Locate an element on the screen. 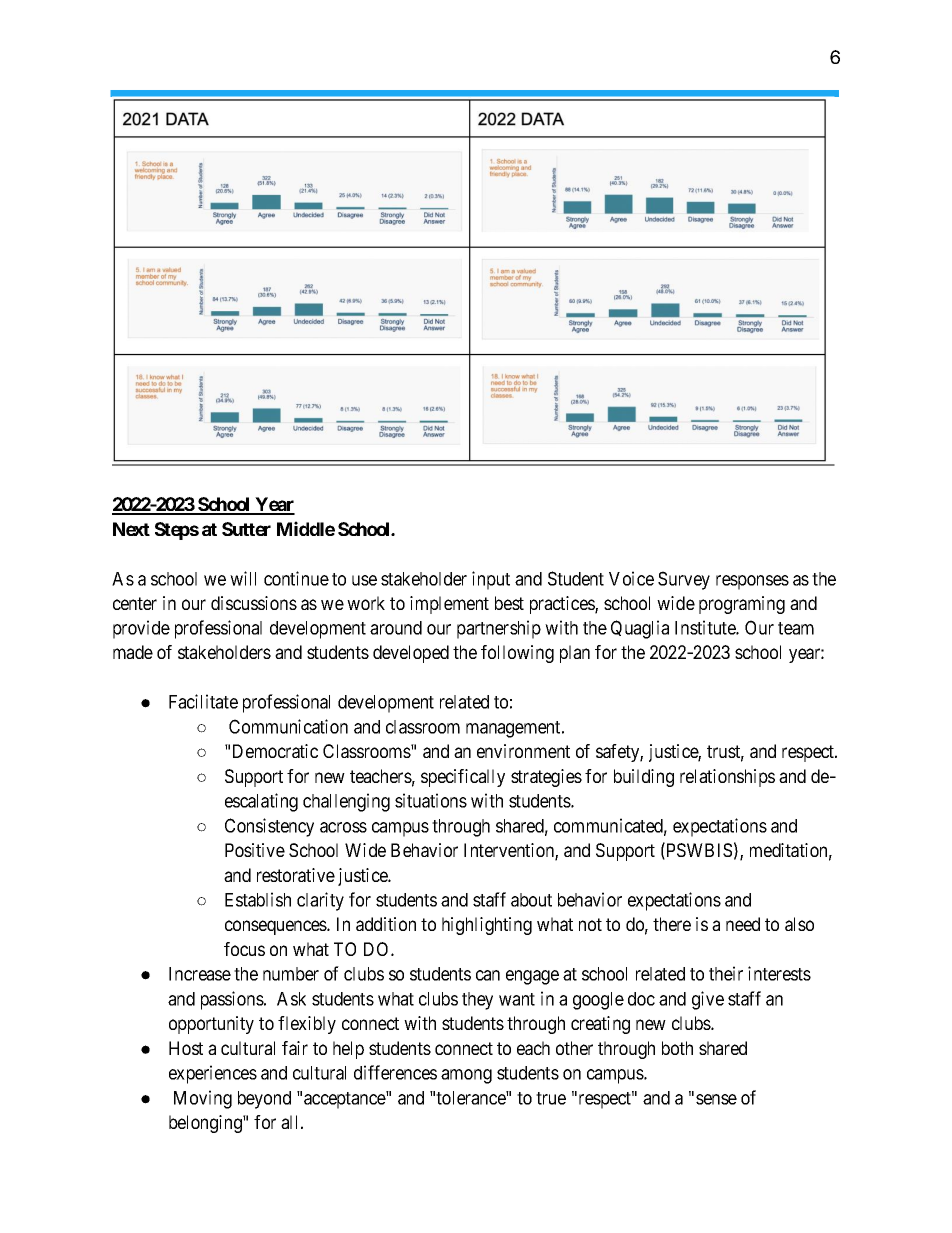 This screenshot has height=1233, width=952. situations is located at coordinates (431, 800).
